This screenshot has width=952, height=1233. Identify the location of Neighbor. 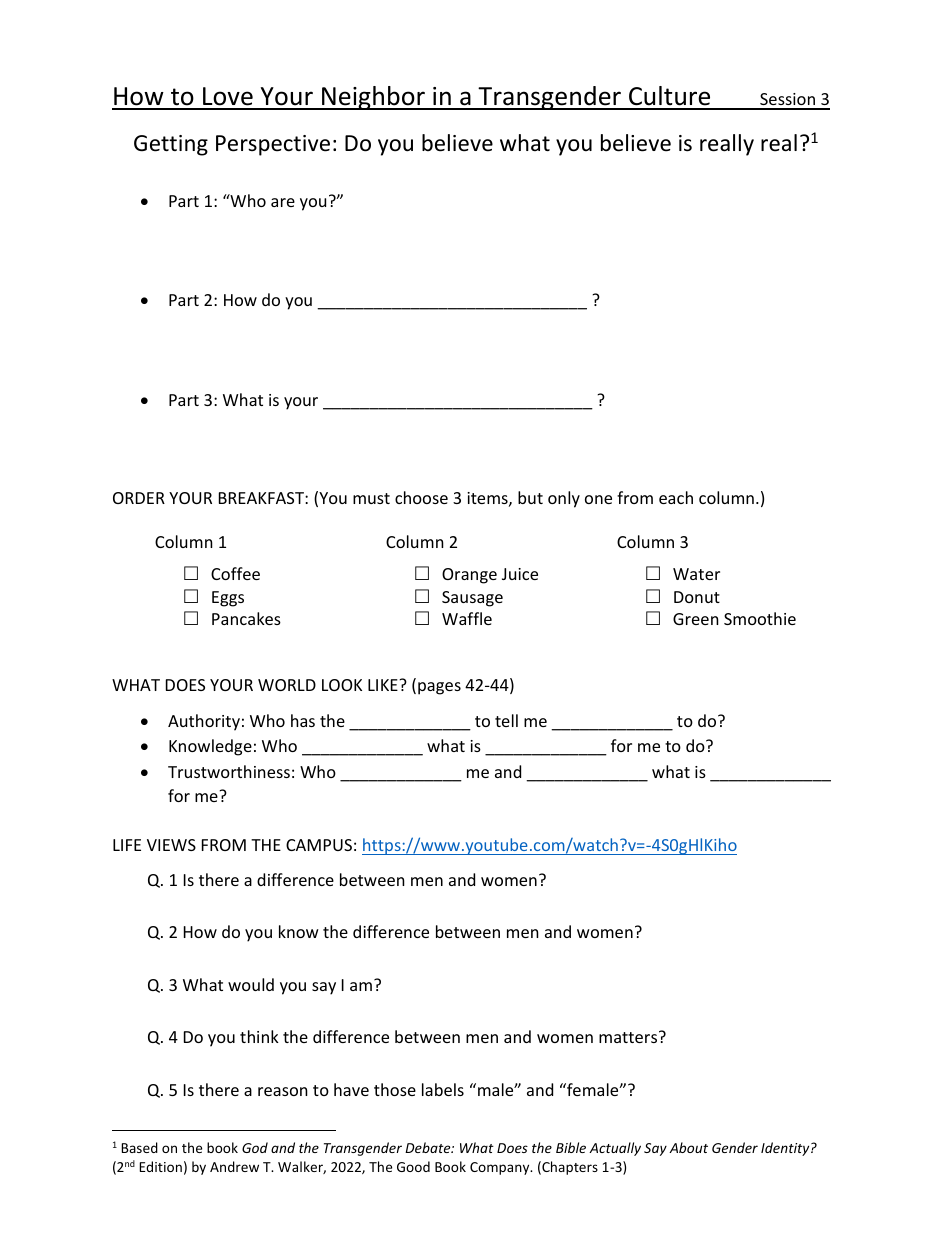
(373, 98).
